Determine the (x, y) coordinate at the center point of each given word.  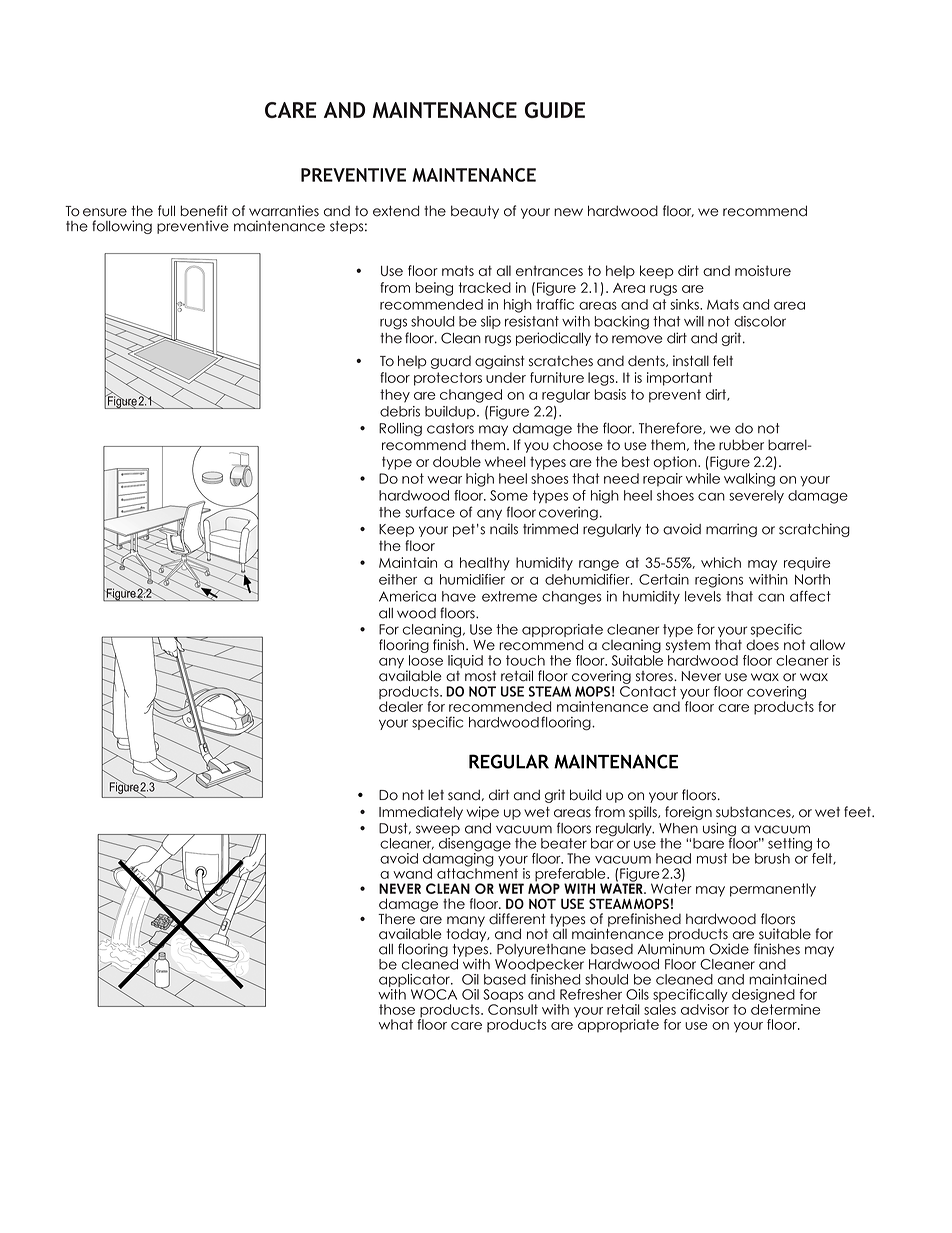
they (395, 396)
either (398, 579)
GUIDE (555, 110)
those (397, 1009)
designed (763, 997)
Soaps (503, 997)
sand (464, 795)
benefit (204, 211)
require (807, 564)
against (499, 362)
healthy (485, 564)
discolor (760, 321)
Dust (394, 828)
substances (754, 812)
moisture (763, 270)
